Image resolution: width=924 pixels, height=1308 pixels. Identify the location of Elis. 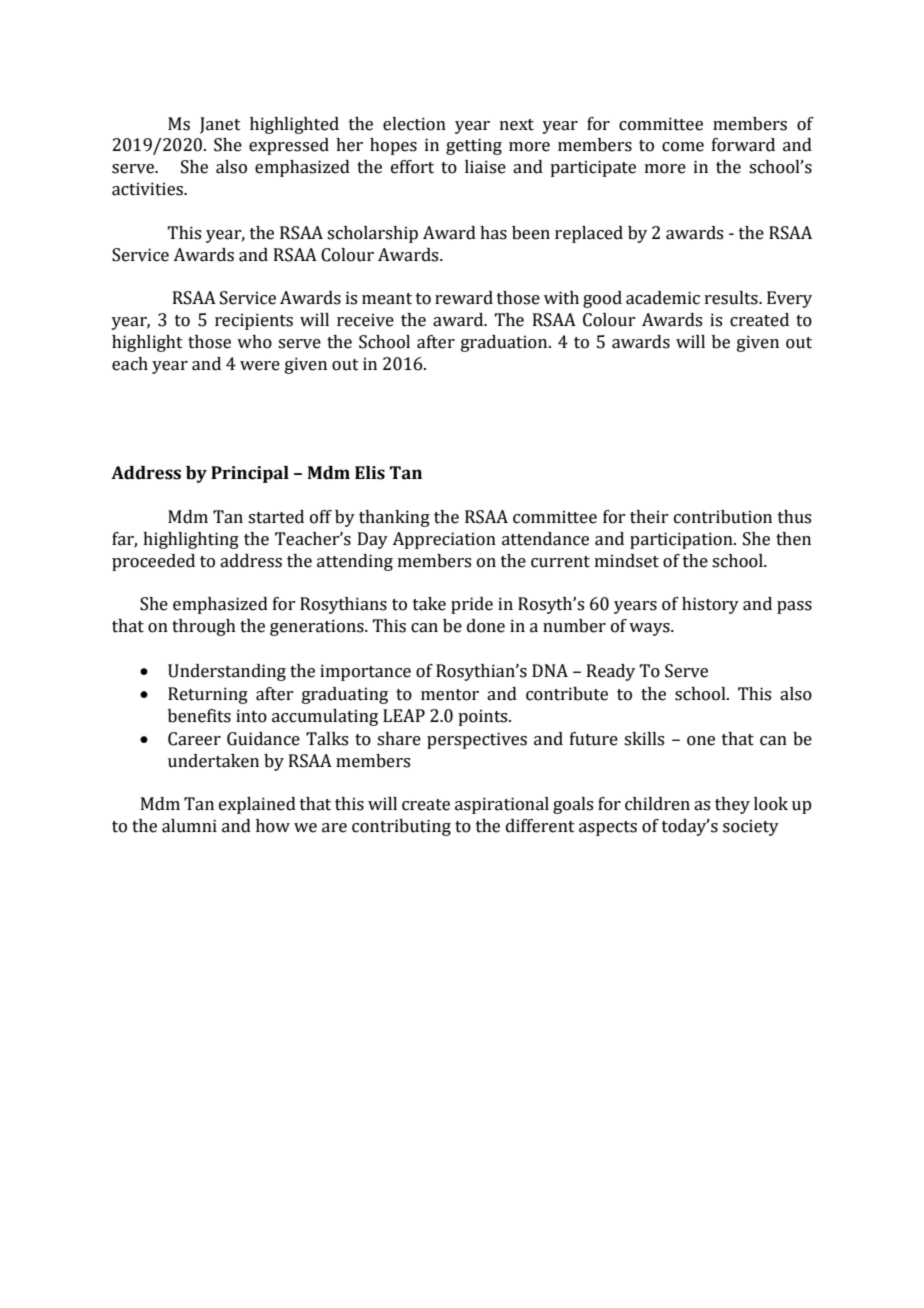
(370, 473).
